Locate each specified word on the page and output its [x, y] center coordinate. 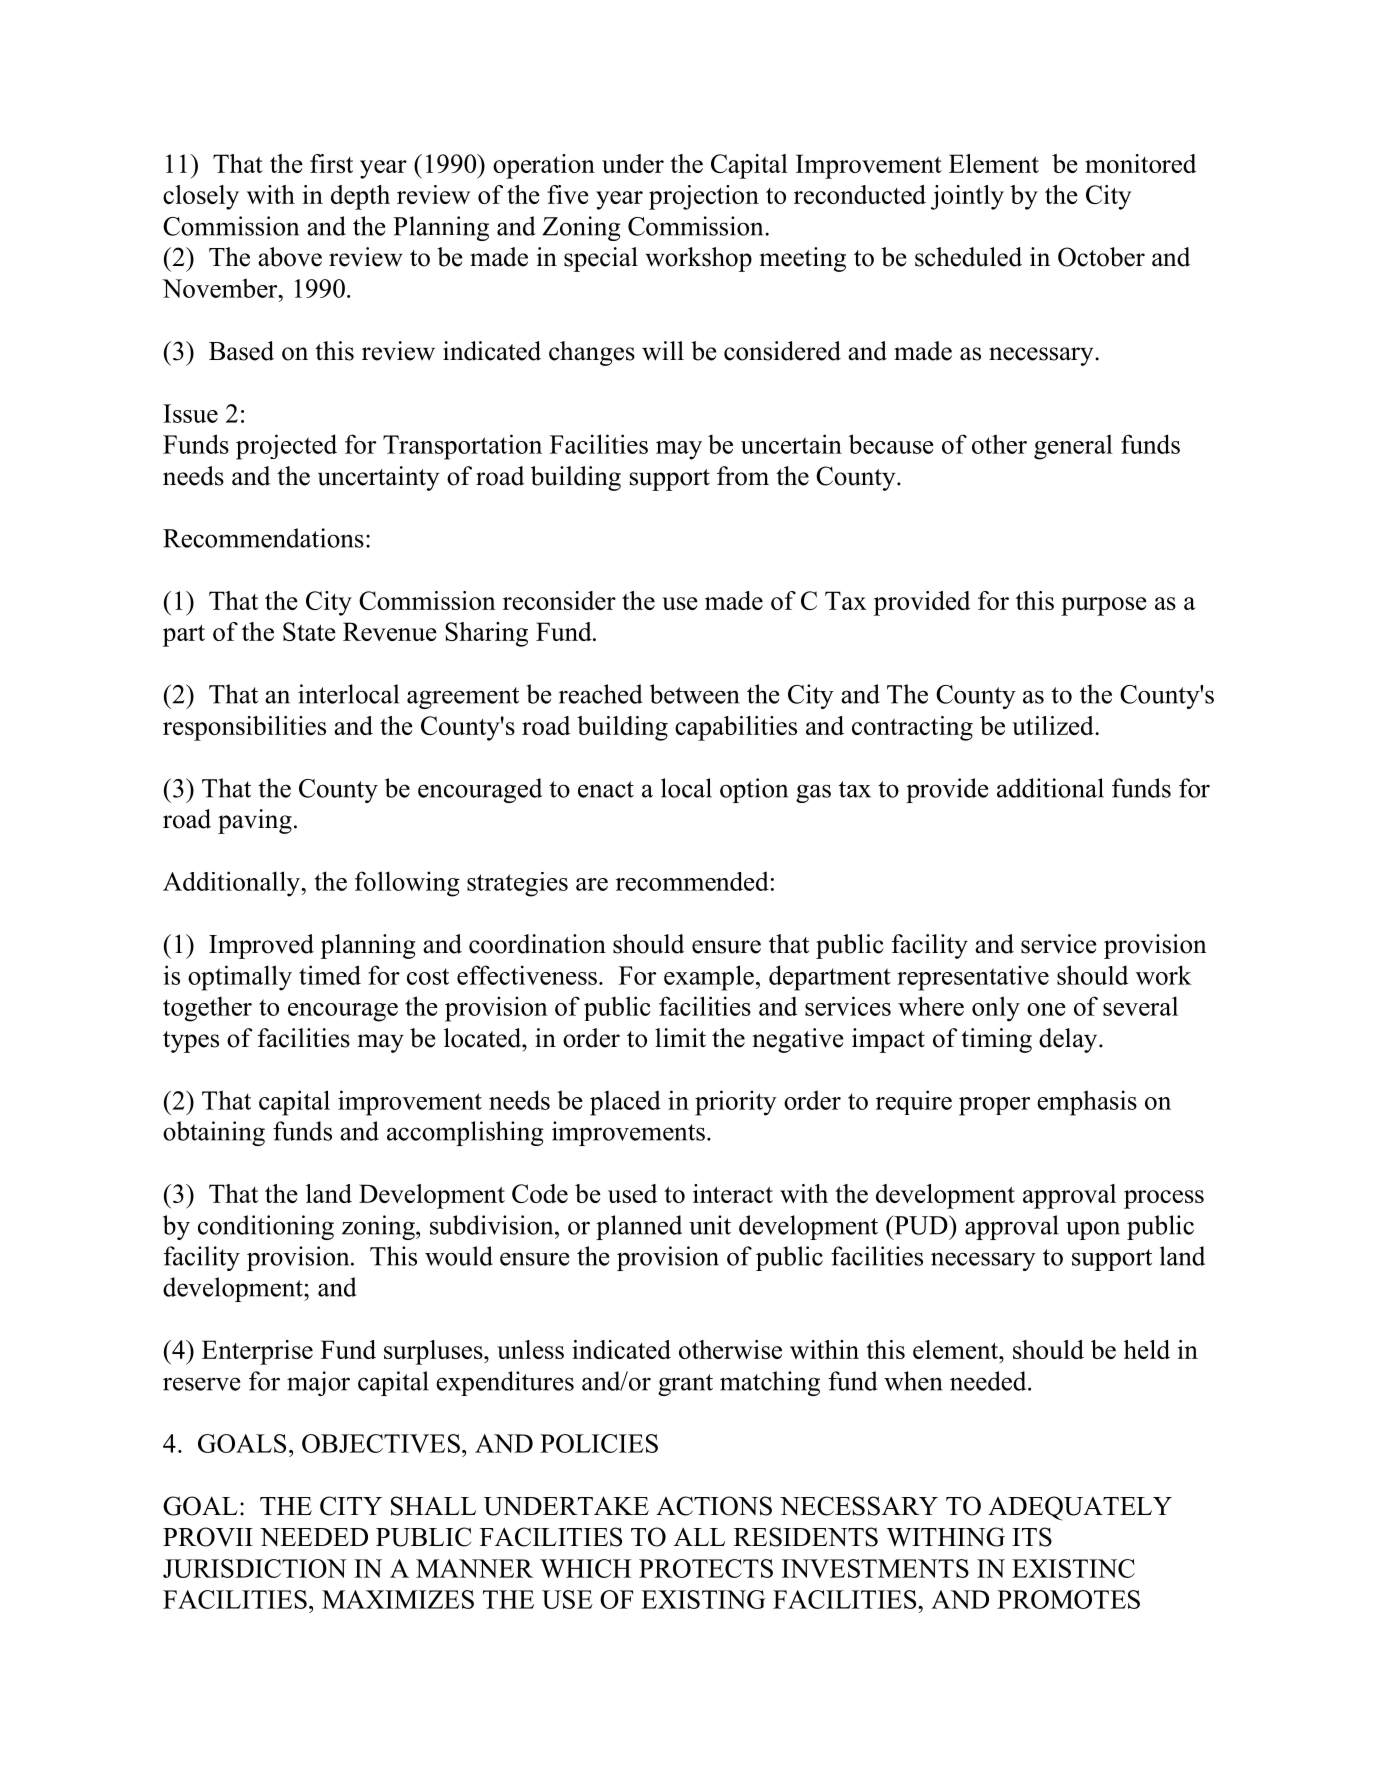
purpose [1104, 606]
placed [625, 1103]
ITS [1032, 1537]
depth [360, 197]
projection [704, 197]
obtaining [214, 1133]
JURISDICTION [255, 1568]
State [309, 631]
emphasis [1087, 1103]
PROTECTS [706, 1568]
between [694, 694]
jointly [967, 197]
